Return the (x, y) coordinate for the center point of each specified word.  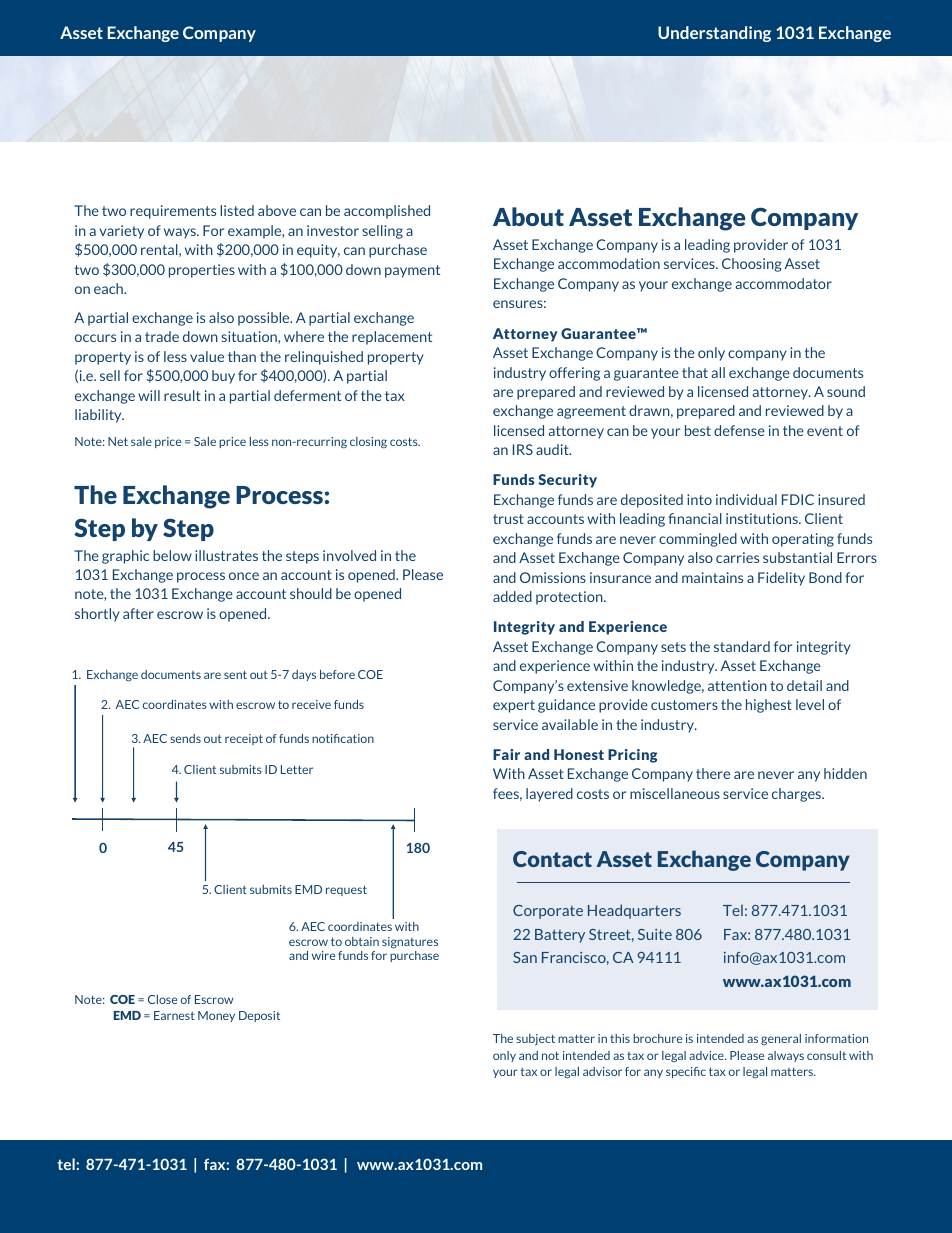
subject (535, 1039)
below (172, 555)
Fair (506, 754)
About (528, 216)
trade (162, 336)
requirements (173, 212)
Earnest (174, 1015)
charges (797, 795)
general (781, 1039)
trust (508, 519)
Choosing (752, 265)
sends (185, 738)
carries (737, 557)
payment (412, 271)
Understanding (714, 34)
